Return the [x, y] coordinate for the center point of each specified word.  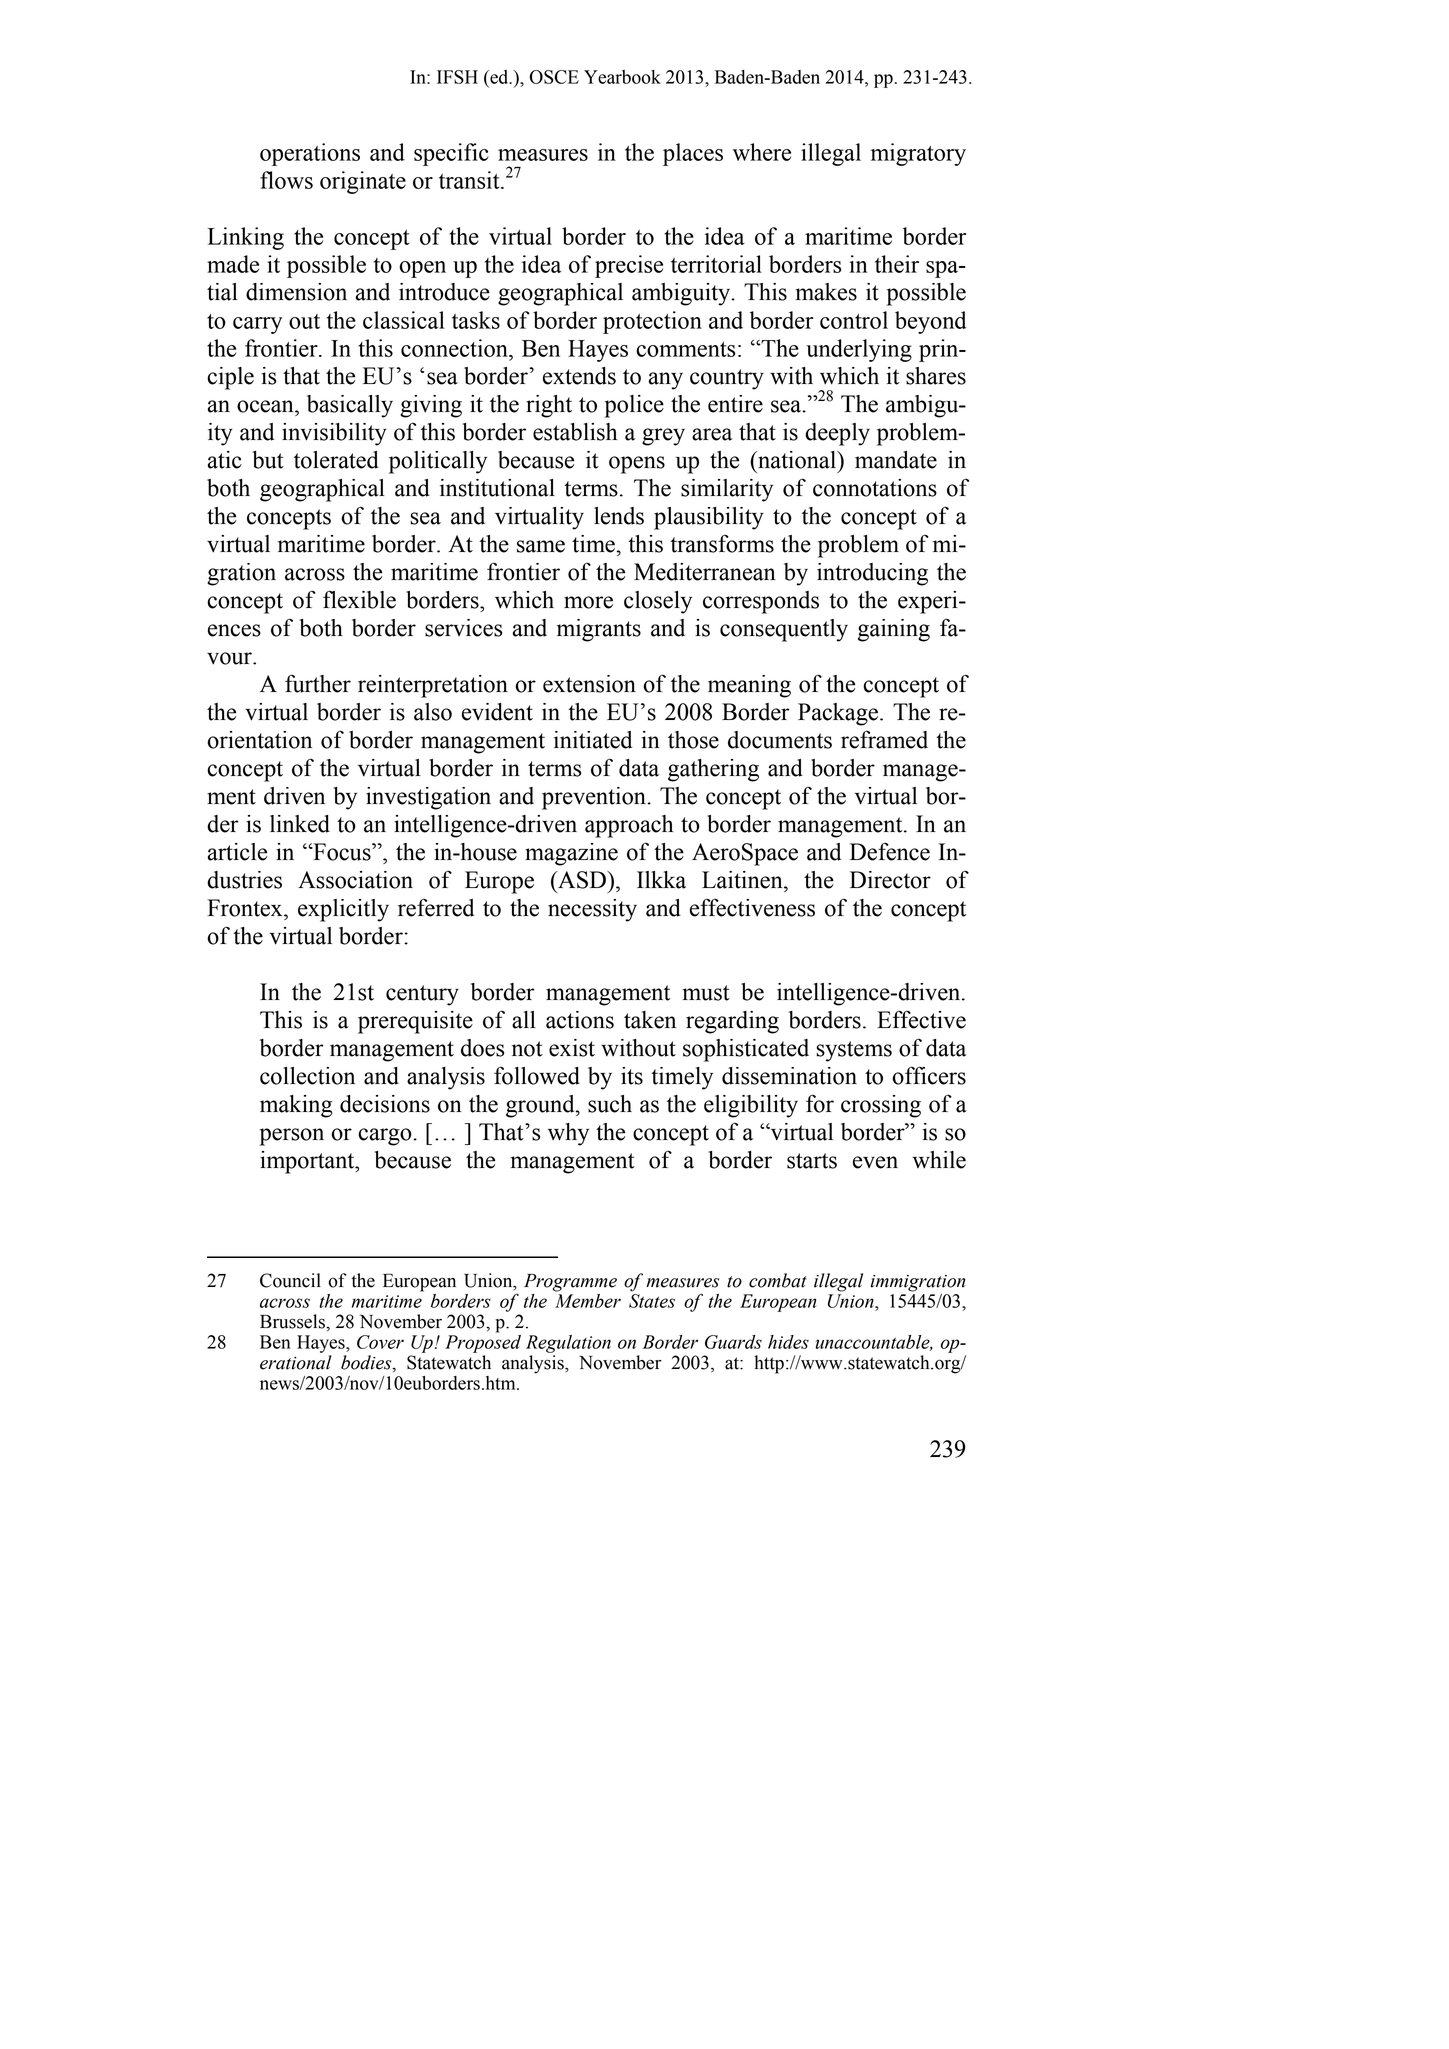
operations [310, 154]
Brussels [293, 1321]
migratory [918, 154]
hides [788, 1342]
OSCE [554, 77]
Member [588, 1301]
